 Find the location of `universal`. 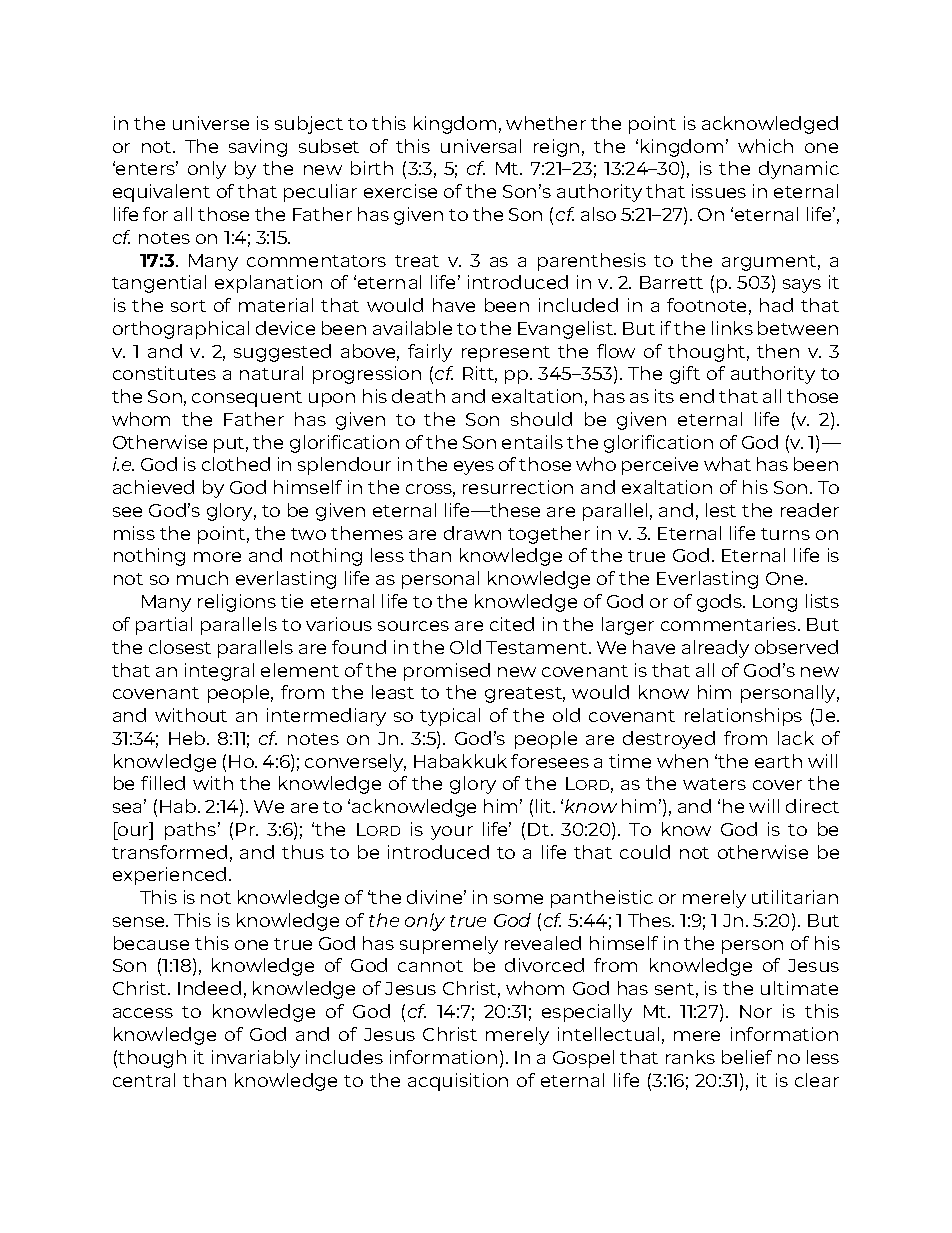

universal is located at coordinates (481, 146).
